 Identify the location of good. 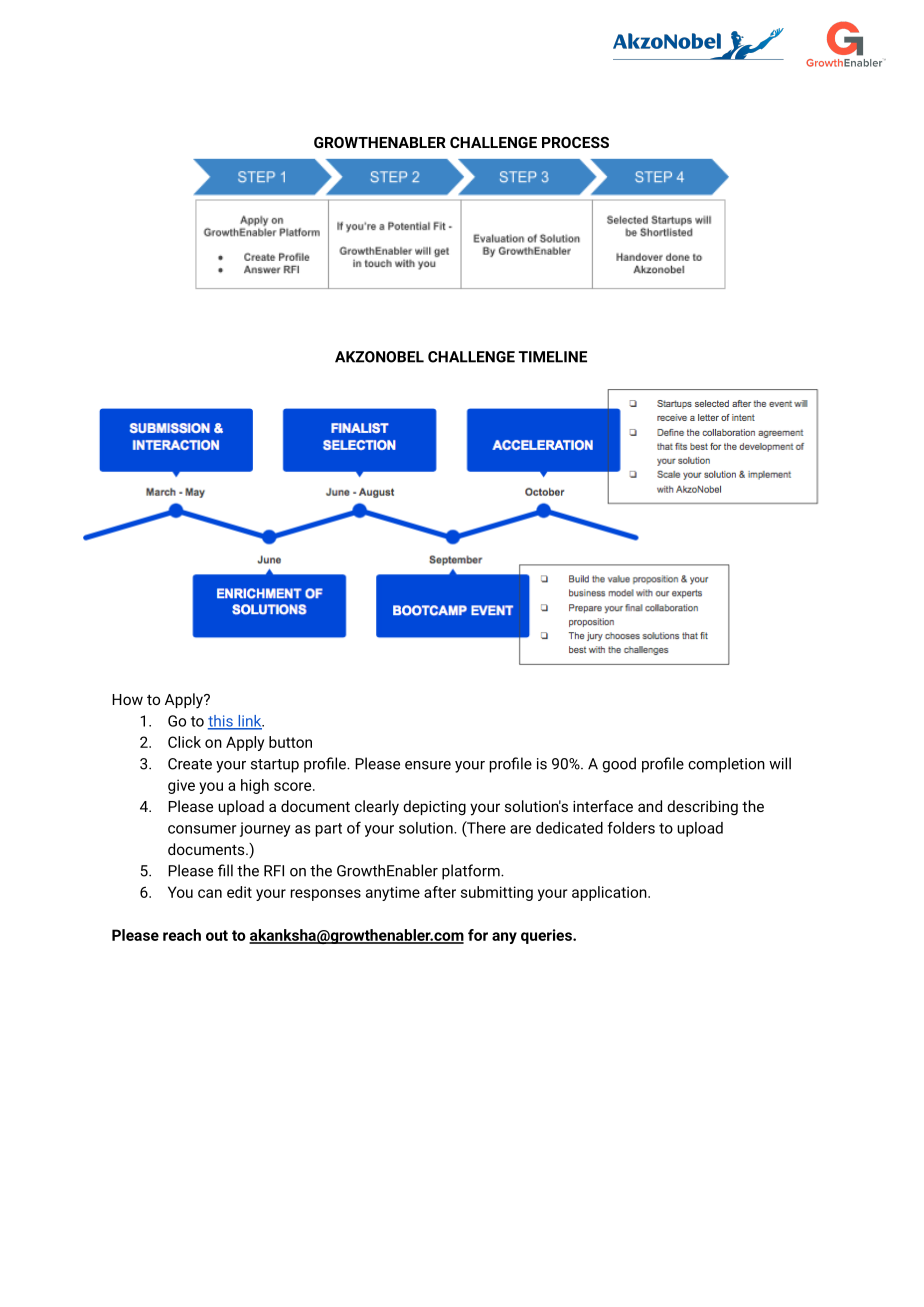
(619, 765).
